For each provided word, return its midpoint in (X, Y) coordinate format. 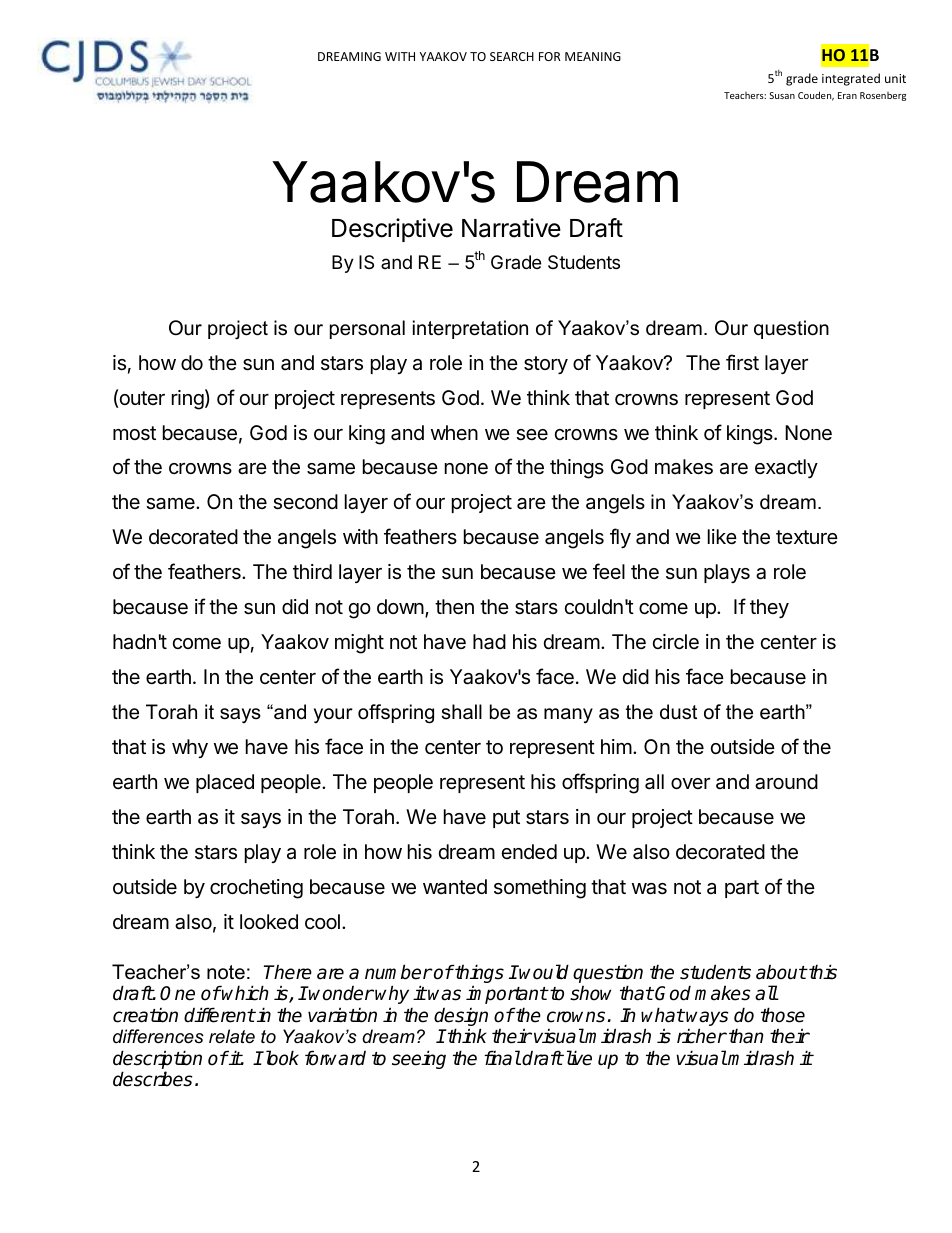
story (546, 365)
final (502, 1058)
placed (225, 783)
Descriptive (392, 230)
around (786, 782)
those (783, 1015)
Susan (782, 95)
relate (232, 1036)
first (742, 362)
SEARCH (512, 56)
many (568, 715)
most (134, 433)
